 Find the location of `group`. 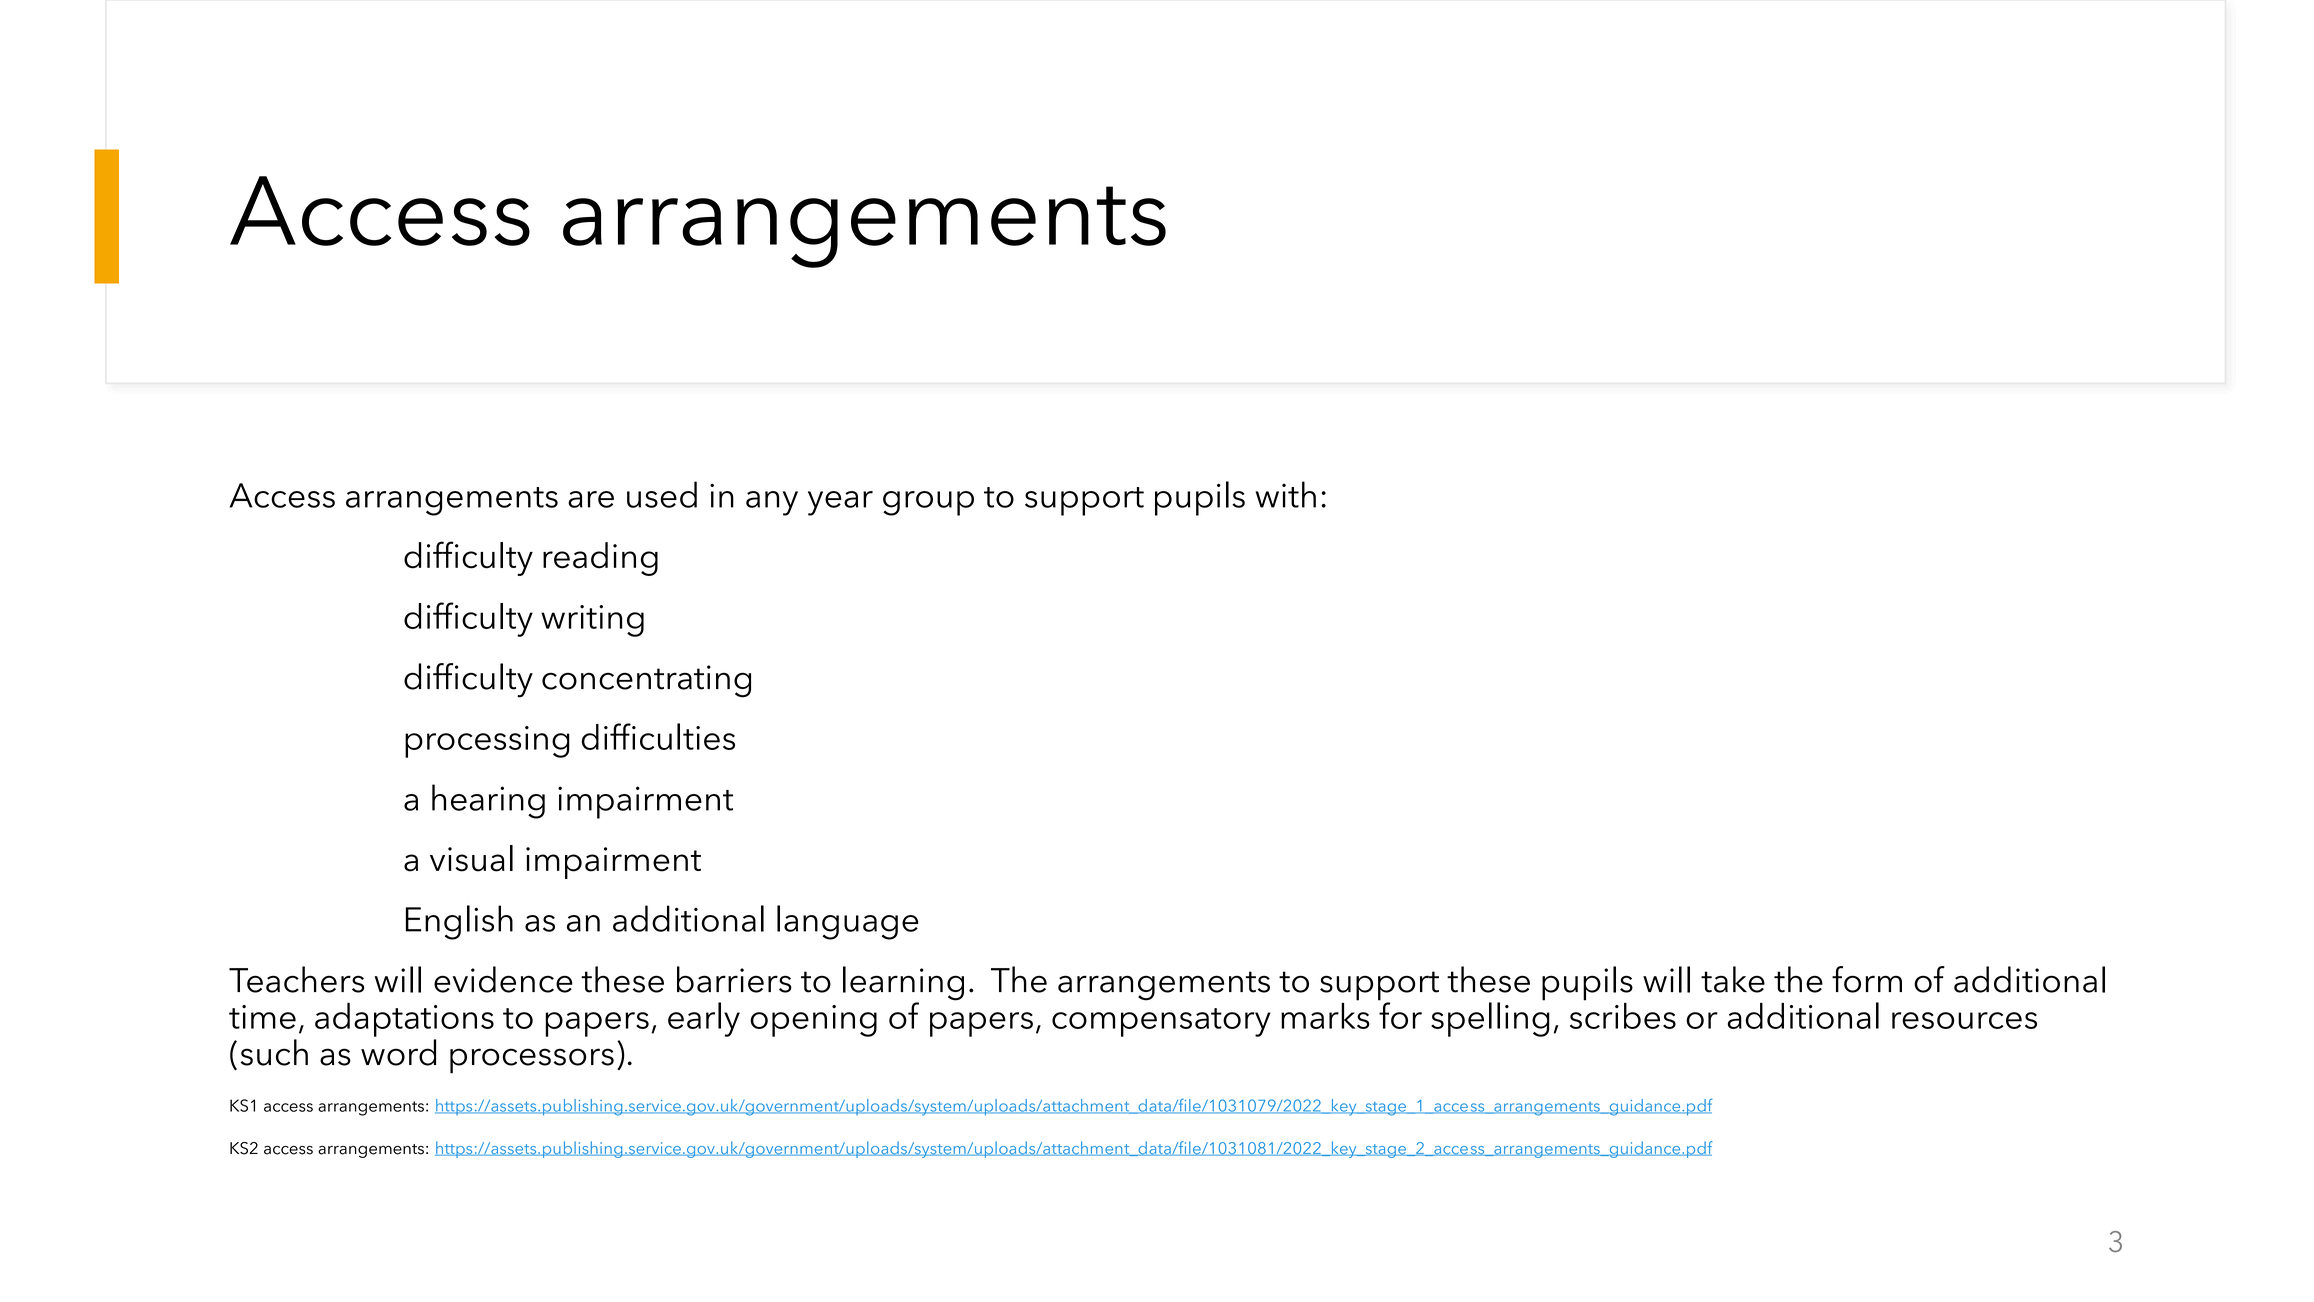

group is located at coordinates (928, 503).
